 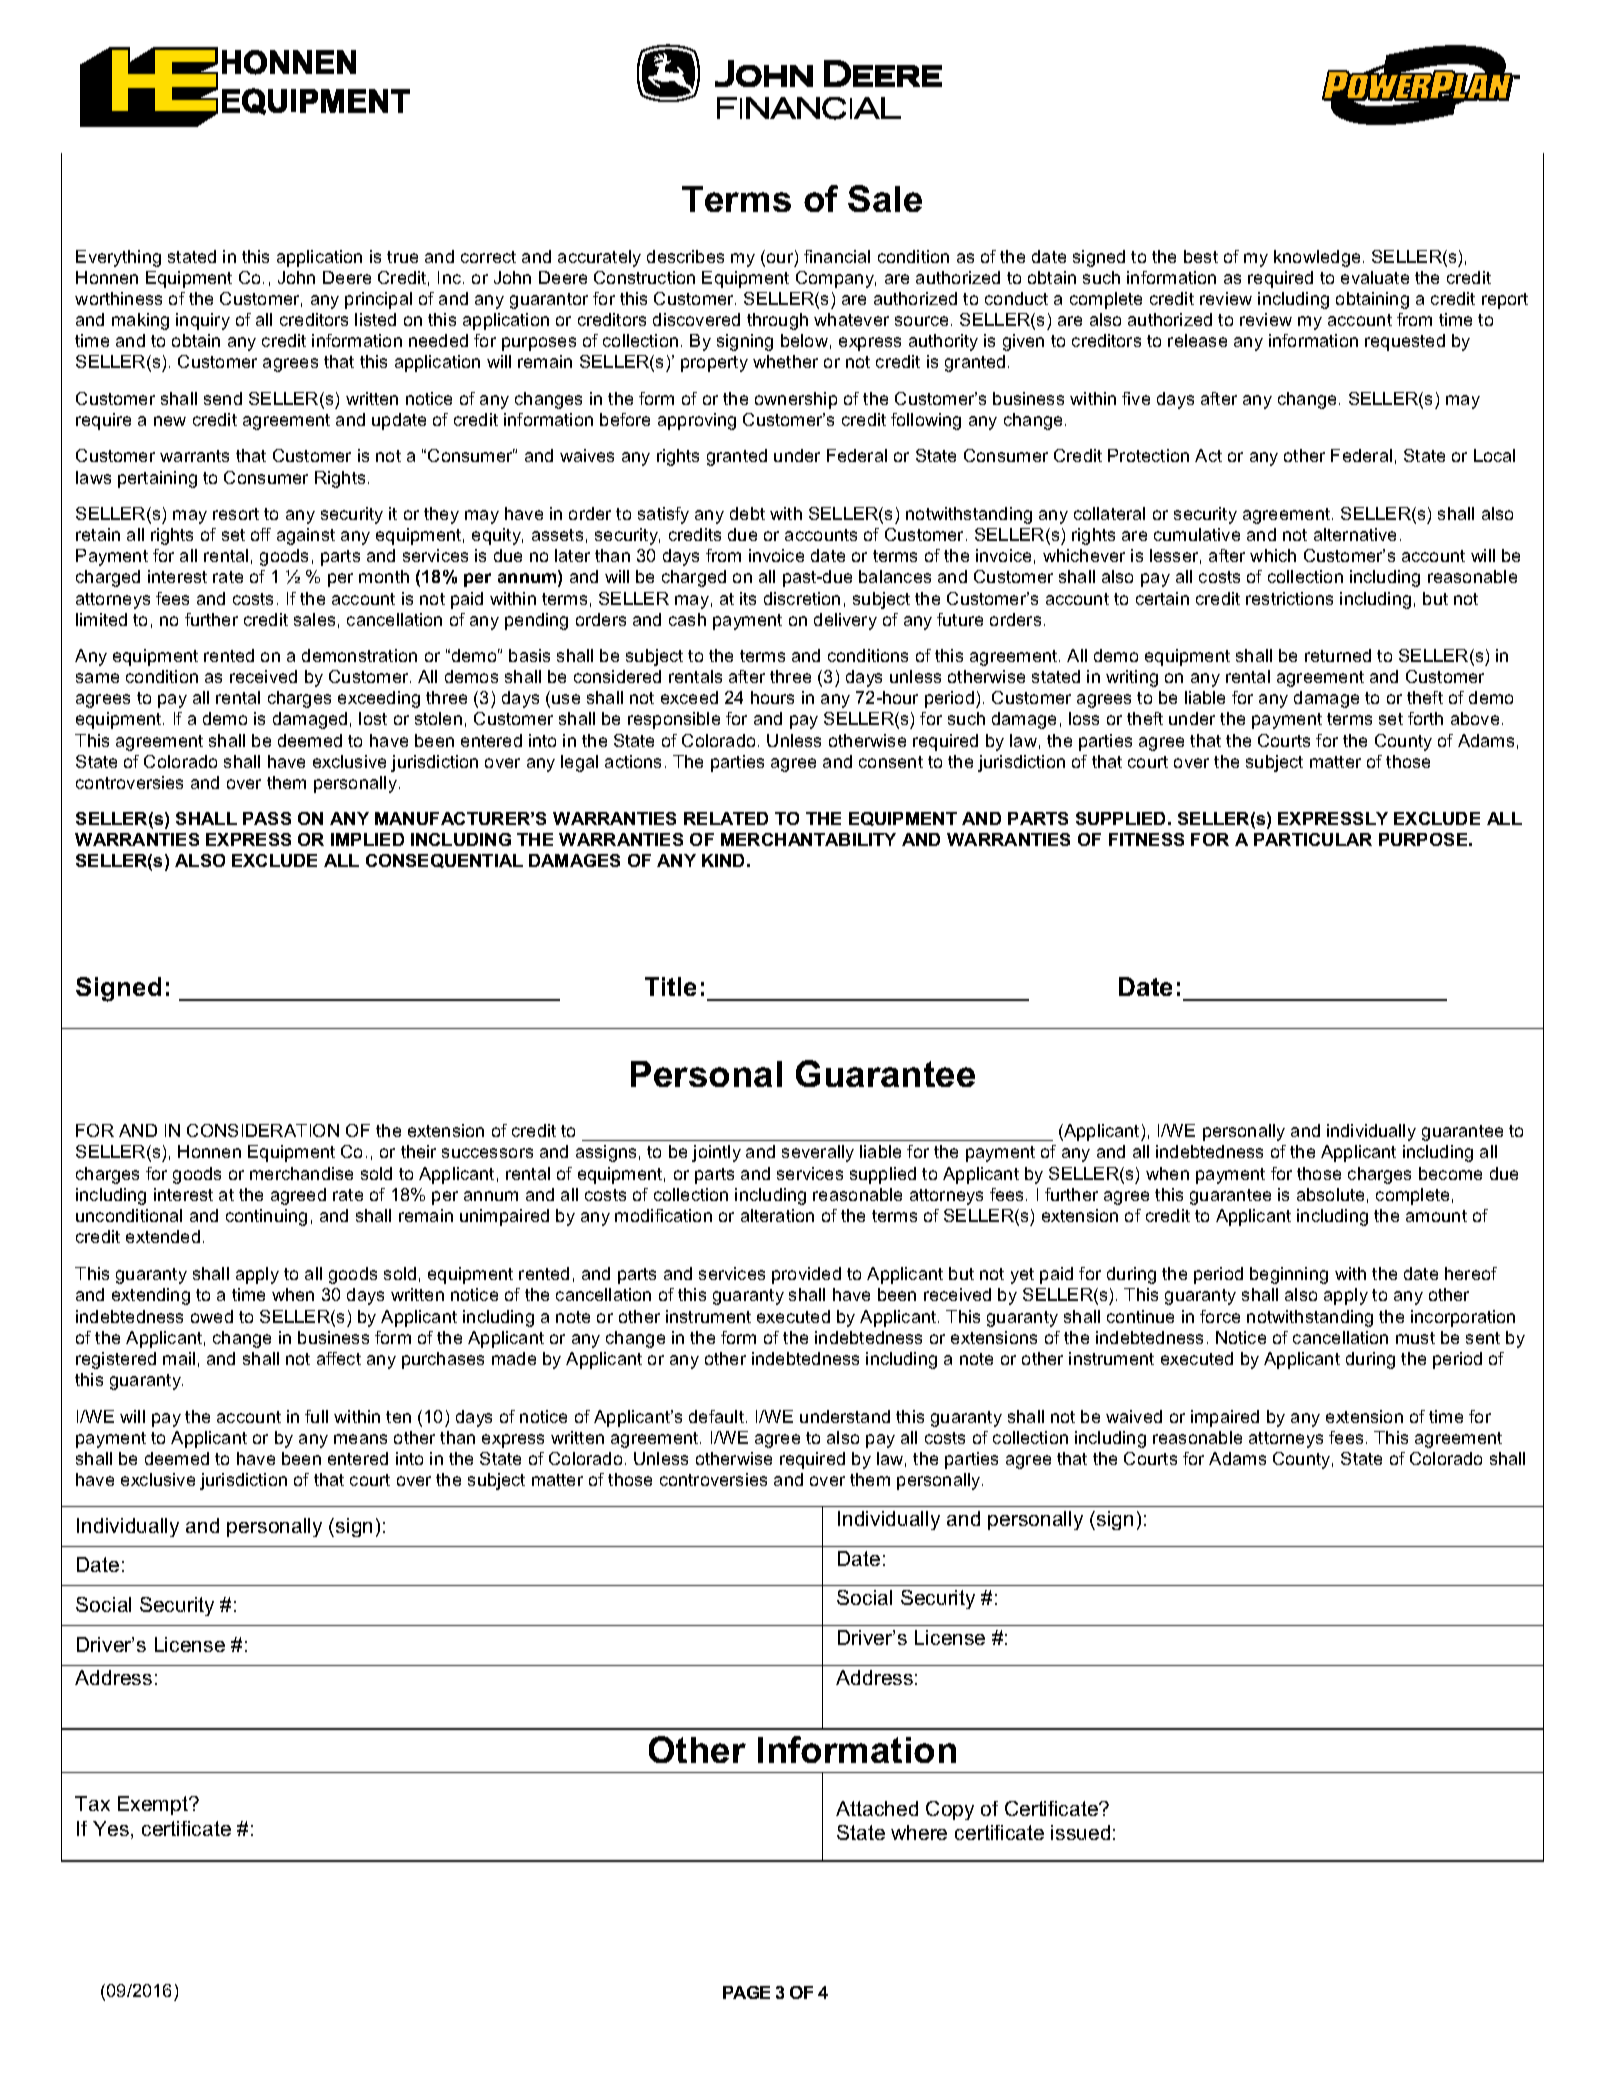 I want to click on forth, so click(x=1425, y=718).
